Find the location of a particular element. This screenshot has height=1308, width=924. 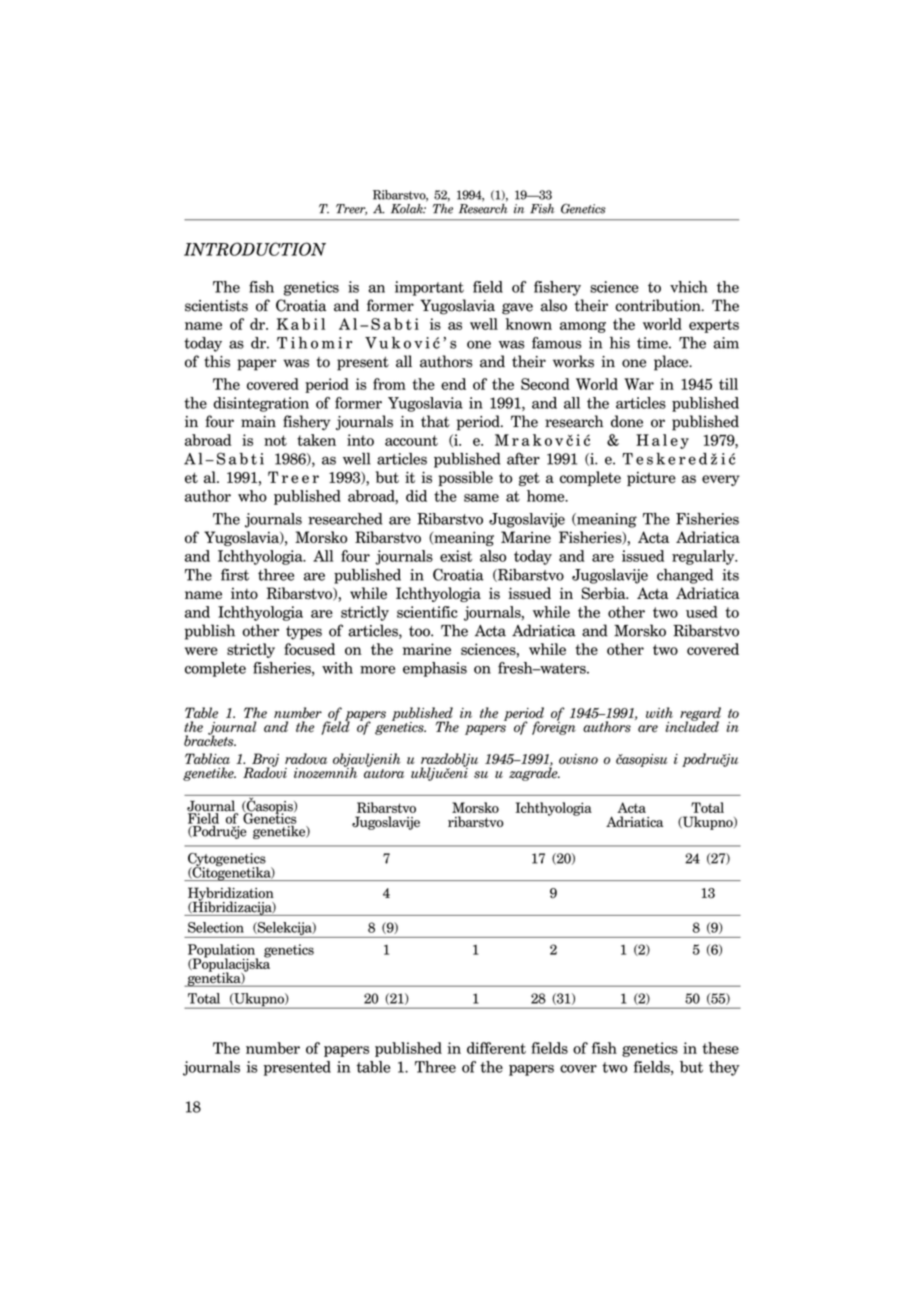

contribution is located at coordinates (659, 305).
